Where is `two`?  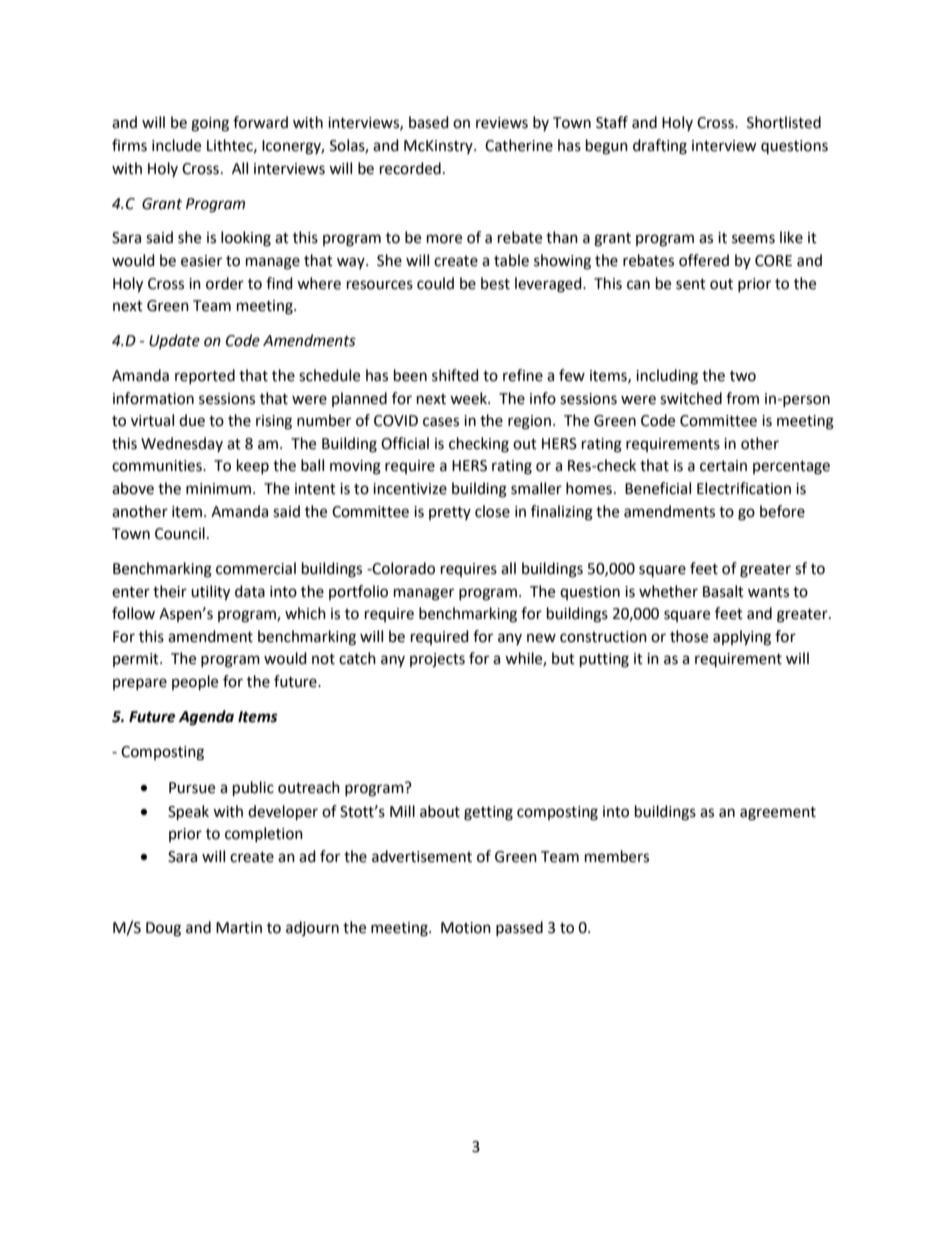 two is located at coordinates (743, 376).
